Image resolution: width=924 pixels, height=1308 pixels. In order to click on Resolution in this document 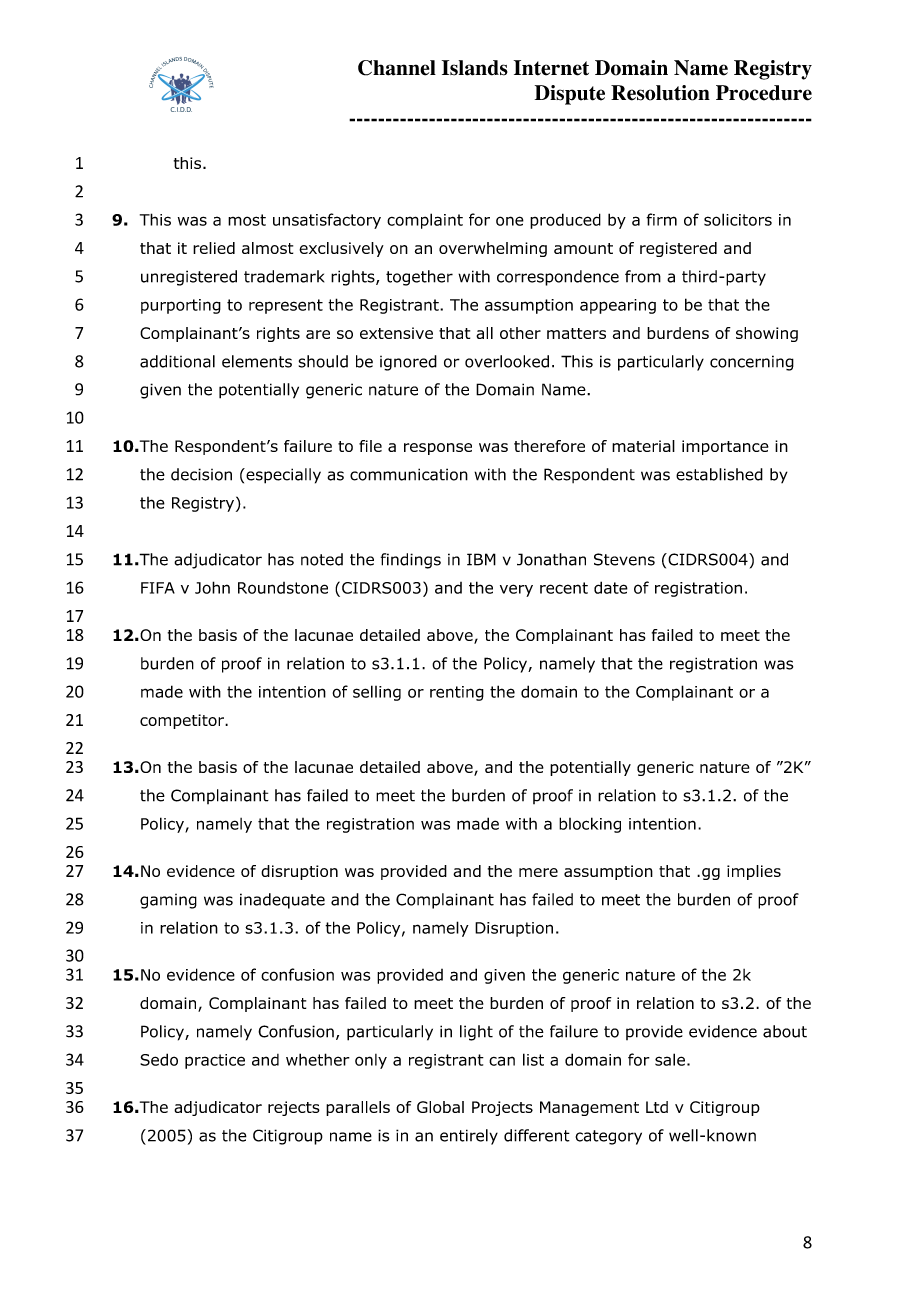, I will do `click(660, 93)`.
